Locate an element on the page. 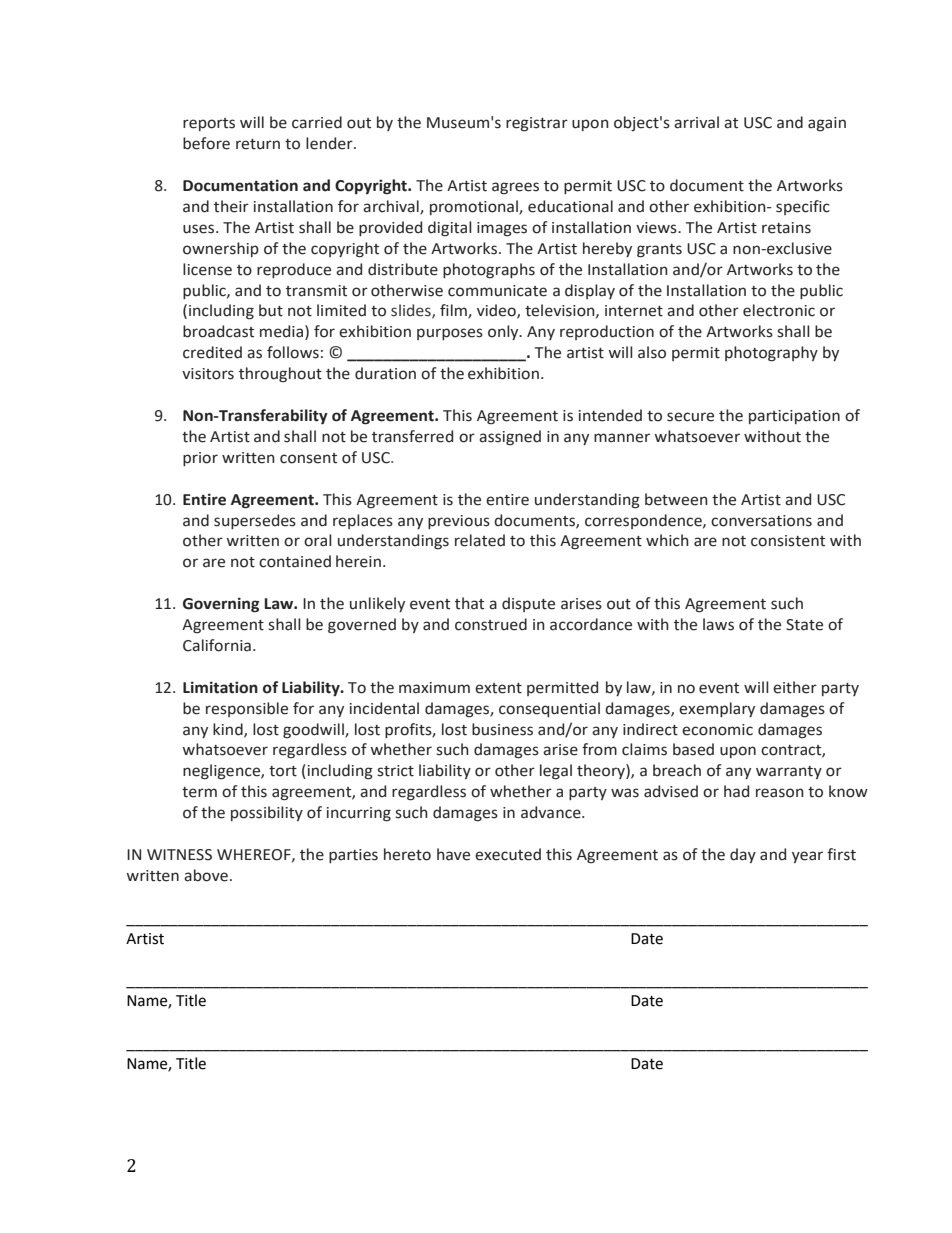 This image has height=1233, width=952. registrar is located at coordinates (537, 124).
